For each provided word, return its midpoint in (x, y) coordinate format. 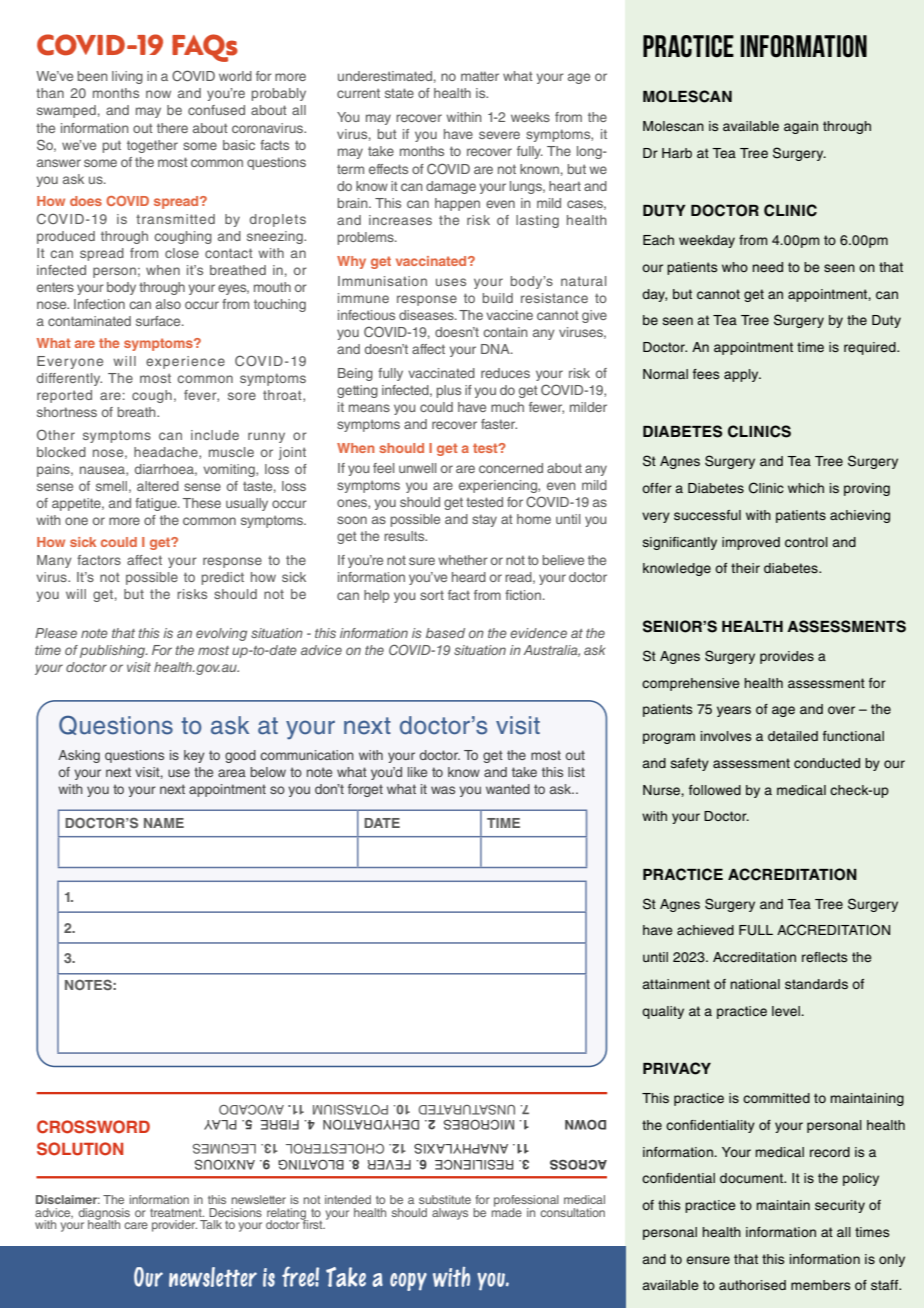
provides (787, 657)
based (445, 633)
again (801, 127)
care (136, 1225)
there (172, 128)
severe (499, 135)
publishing (114, 651)
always (450, 1214)
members (821, 1285)
